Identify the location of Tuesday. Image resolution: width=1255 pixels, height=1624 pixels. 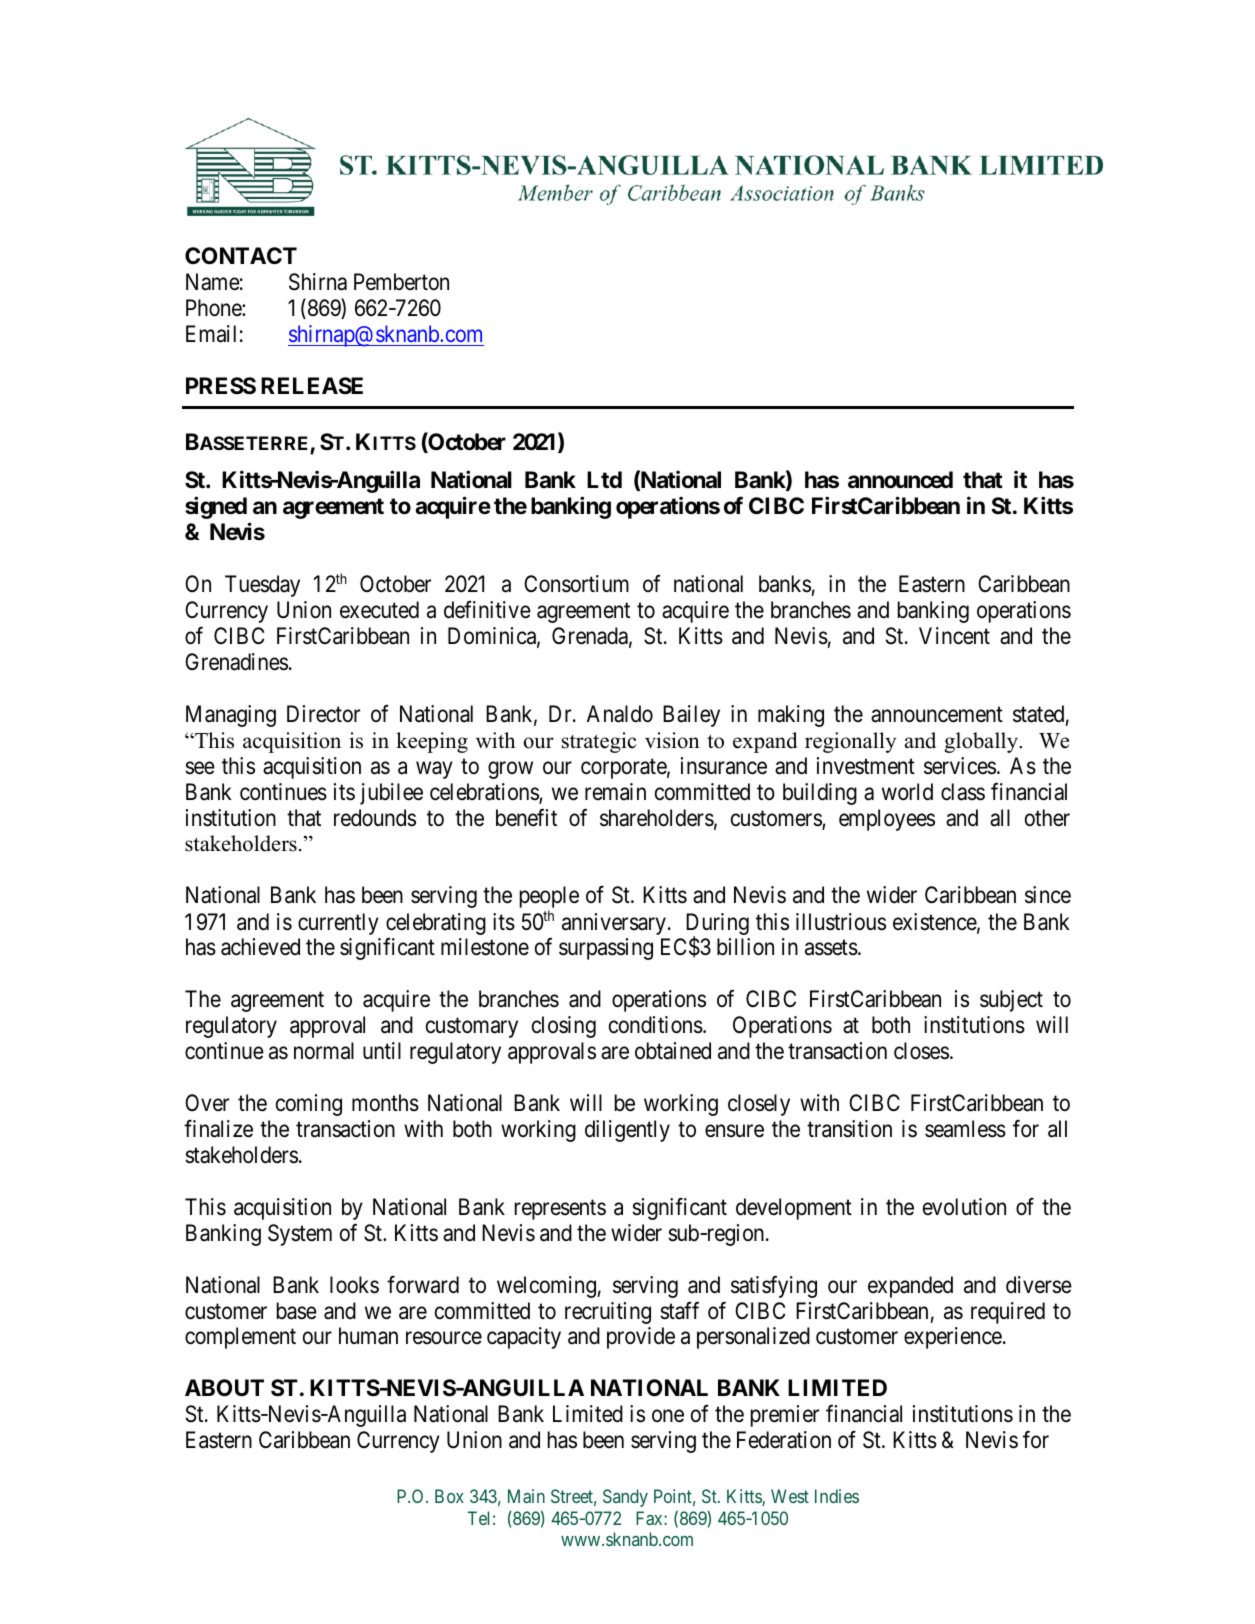
(262, 586).
